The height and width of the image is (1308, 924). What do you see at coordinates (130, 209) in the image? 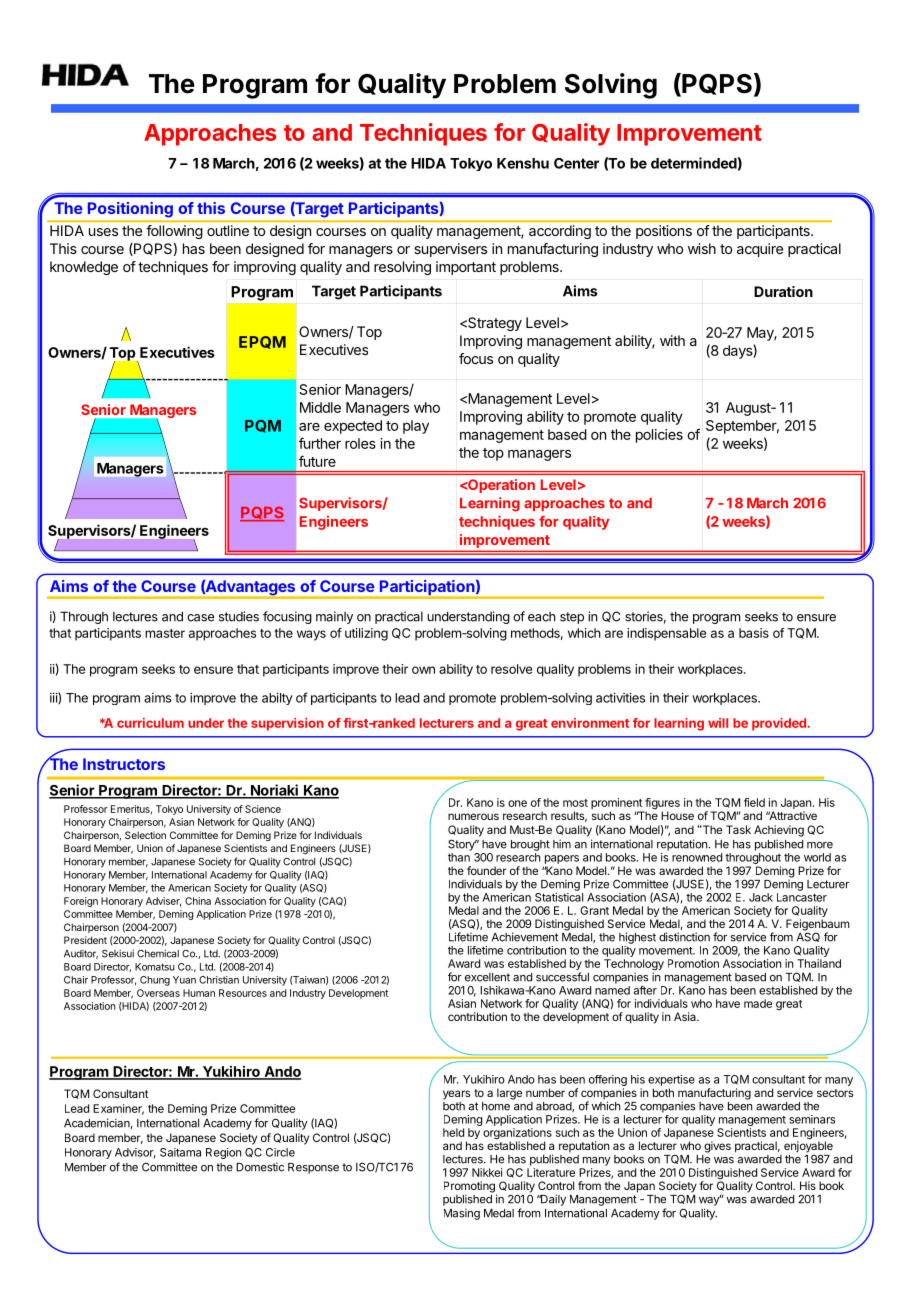
I see `Positioning` at bounding box center [130, 209].
